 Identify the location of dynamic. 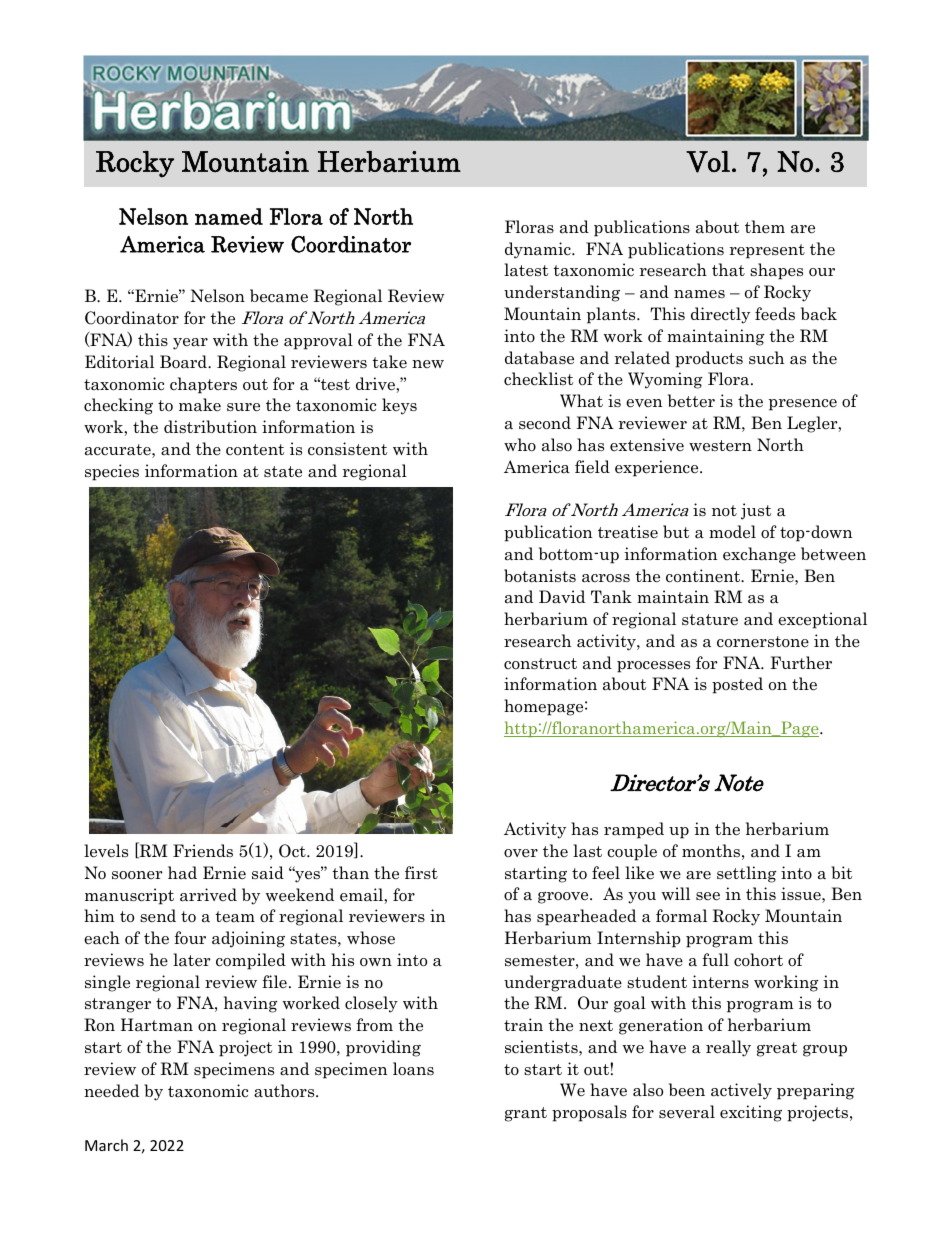
(539, 250).
